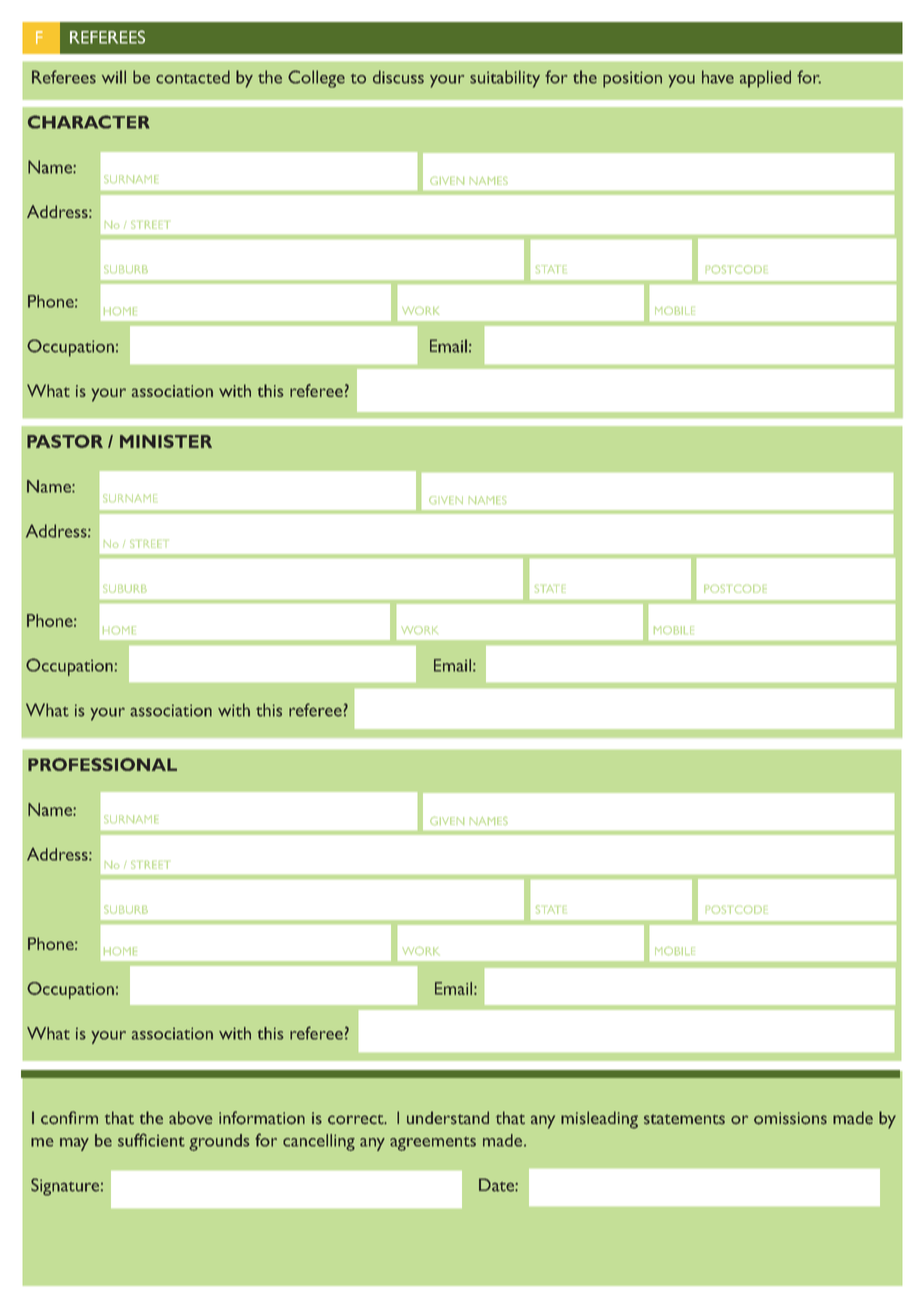 The image size is (924, 1308). I want to click on MINISTER, so click(166, 441).
